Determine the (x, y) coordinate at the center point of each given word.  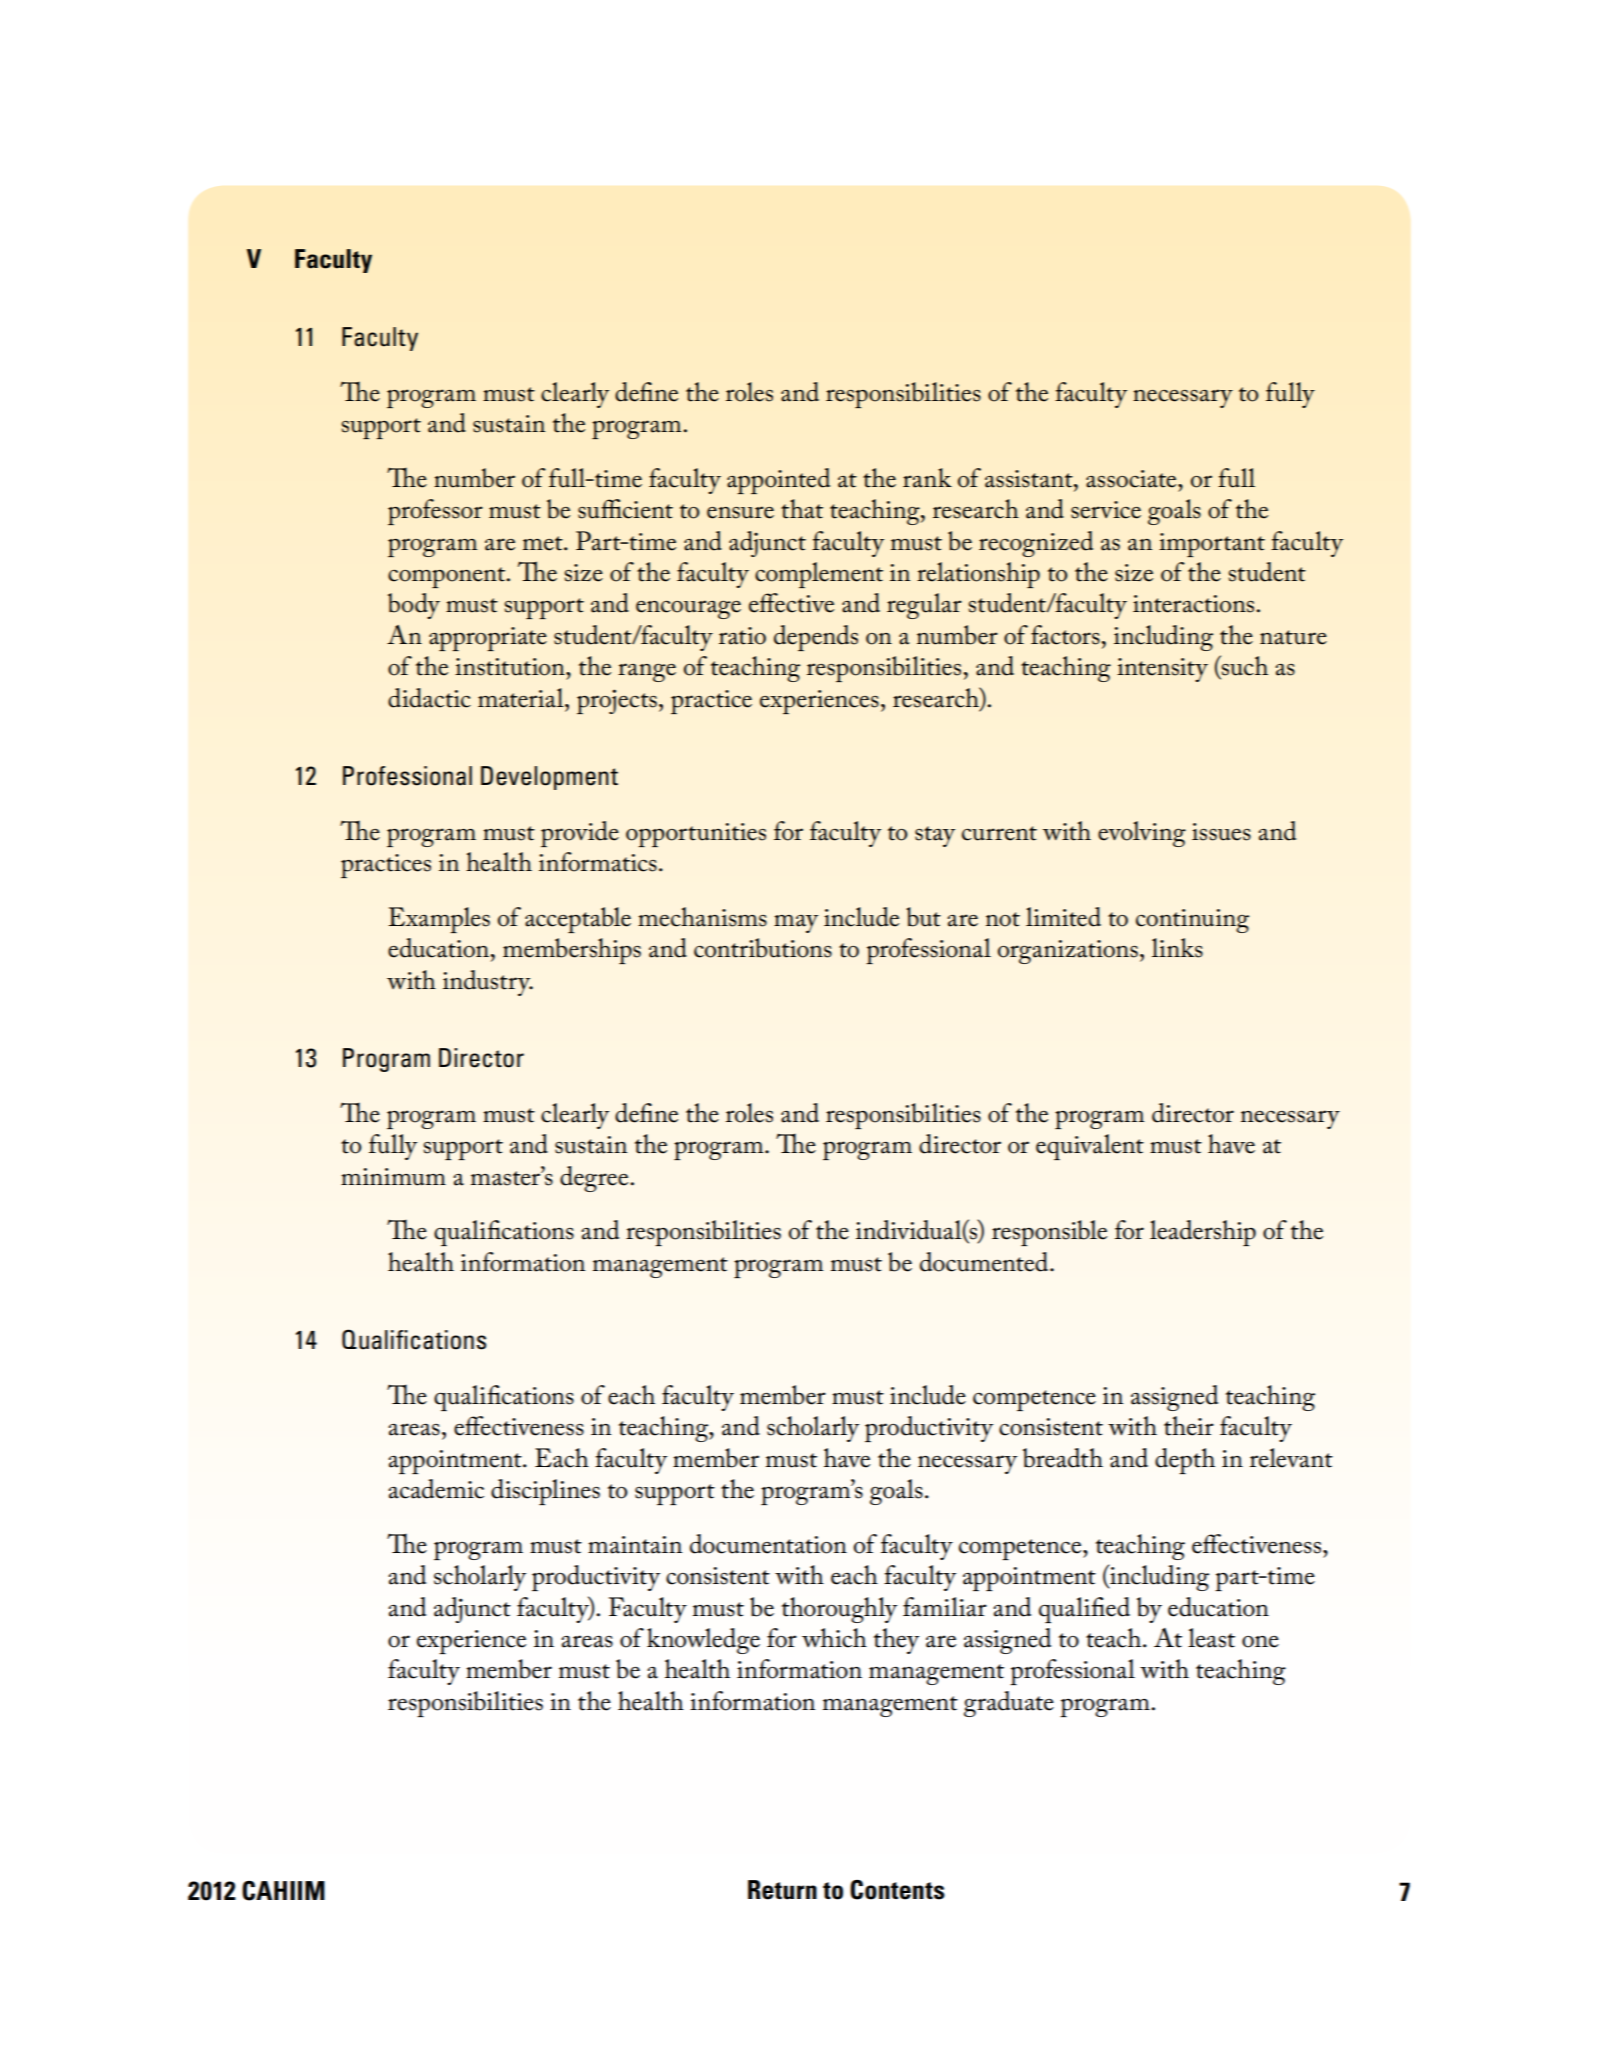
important (1212, 545)
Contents (897, 1890)
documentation (768, 1544)
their (1189, 1426)
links (1177, 948)
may (796, 924)
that (802, 509)
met (544, 543)
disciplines (545, 1492)
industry (487, 983)
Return (782, 1890)
